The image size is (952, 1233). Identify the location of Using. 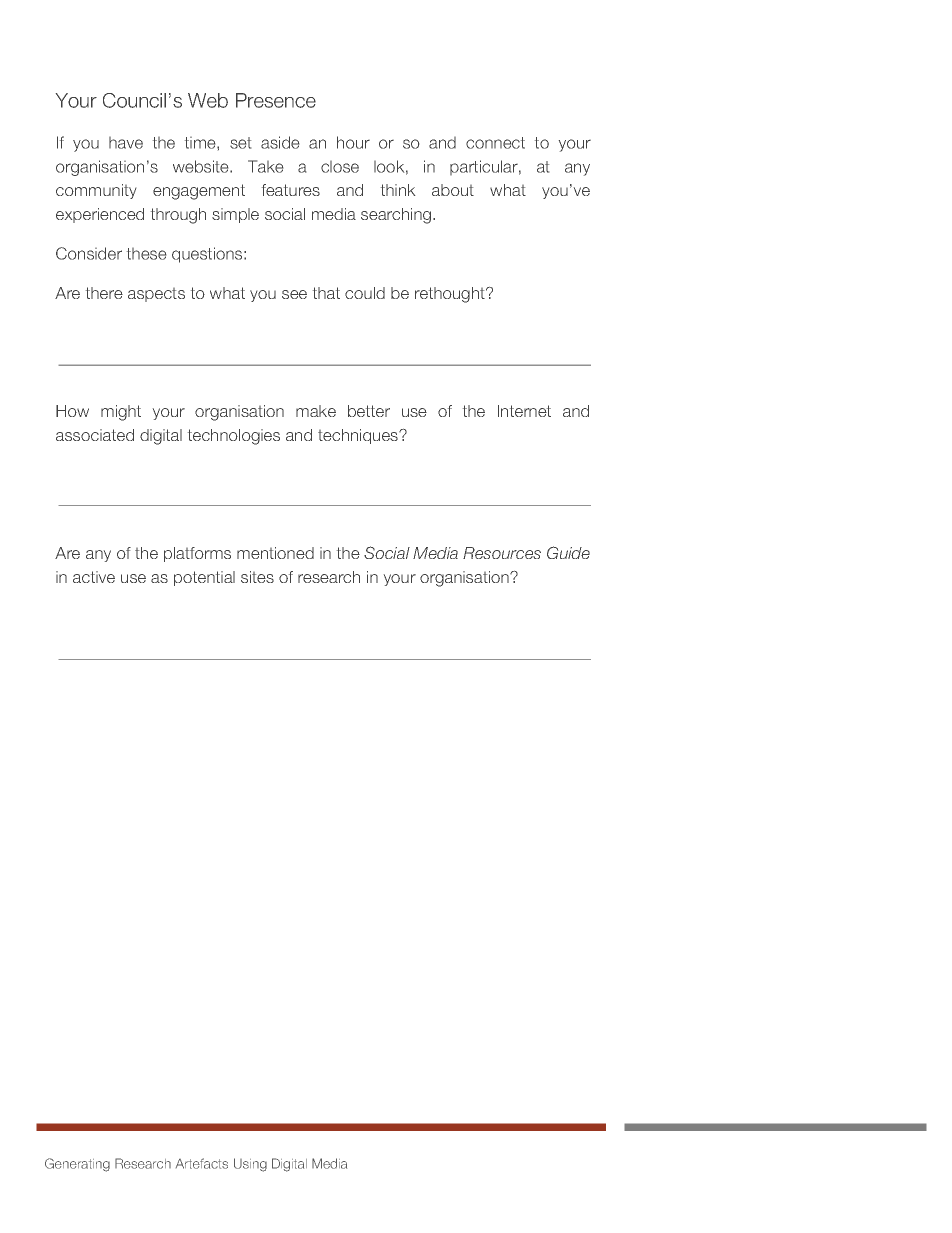
(250, 1165).
